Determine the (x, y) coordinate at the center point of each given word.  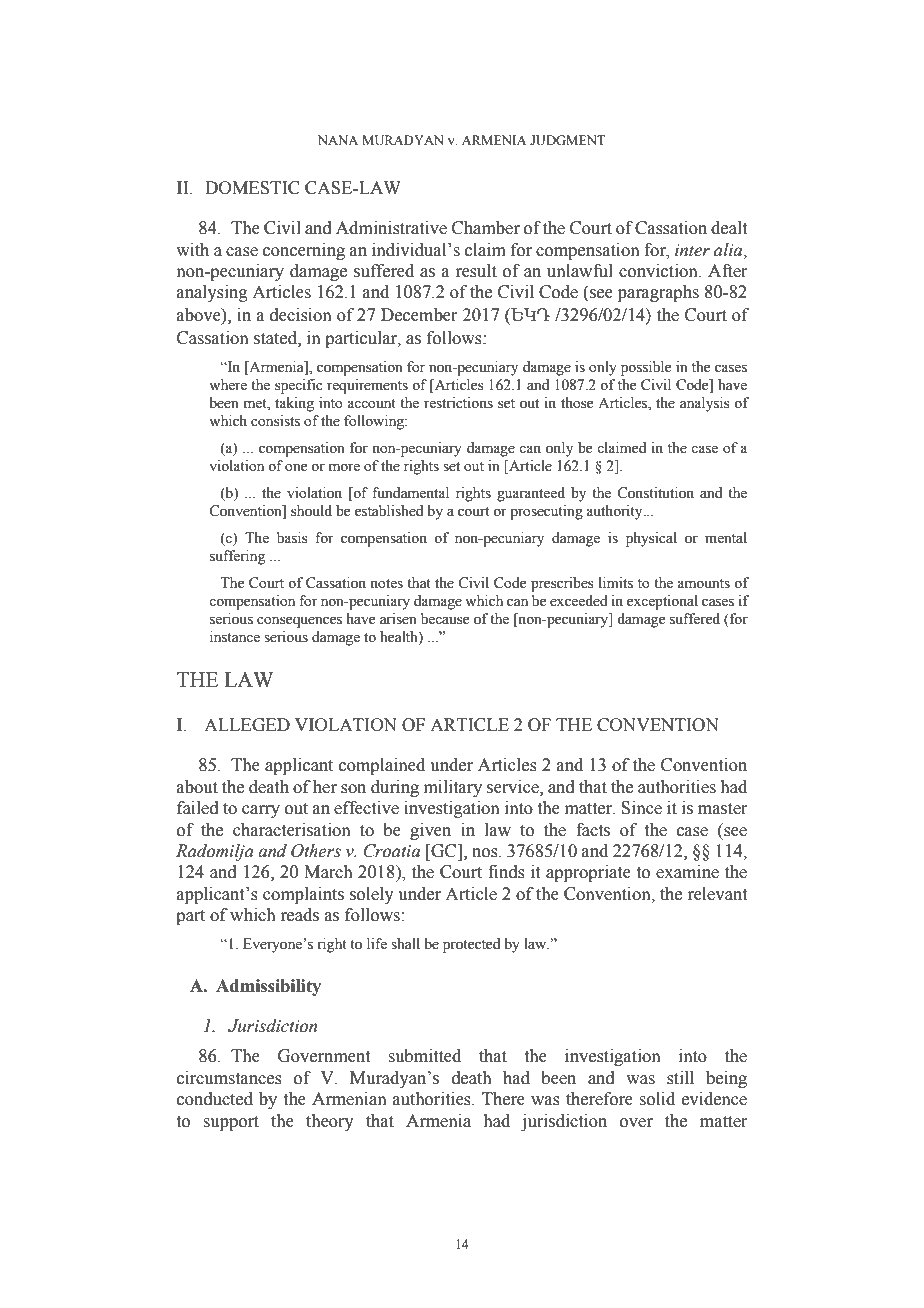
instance (235, 637)
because (445, 619)
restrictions (458, 403)
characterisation (292, 830)
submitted (424, 1056)
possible (646, 368)
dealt (729, 228)
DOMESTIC (252, 188)
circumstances (229, 1078)
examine (687, 872)
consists (275, 421)
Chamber (486, 228)
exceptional (662, 602)
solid (657, 1099)
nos (486, 853)
